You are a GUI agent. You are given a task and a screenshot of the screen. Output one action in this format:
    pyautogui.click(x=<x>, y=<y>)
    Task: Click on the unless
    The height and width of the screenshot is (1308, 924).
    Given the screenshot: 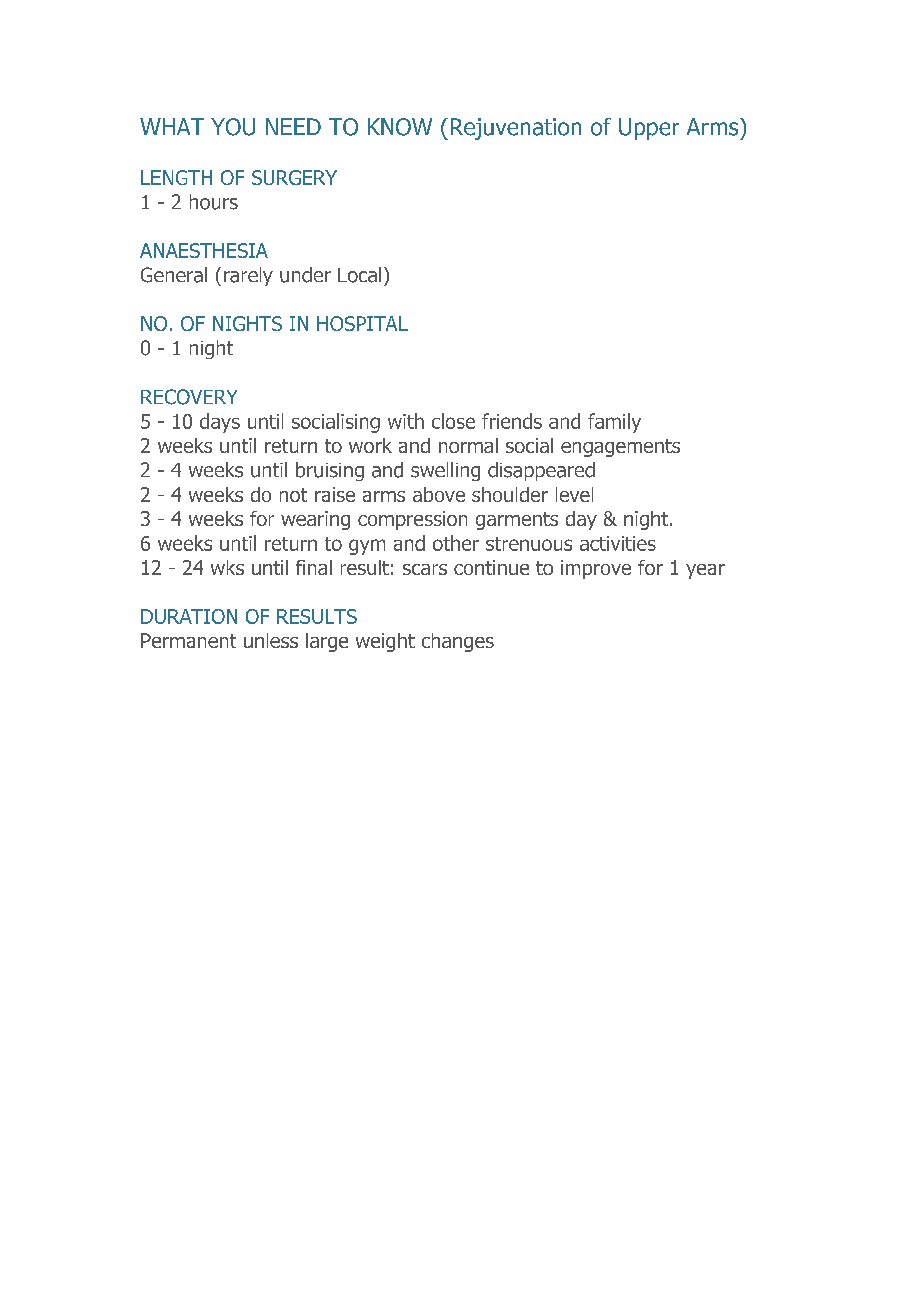 What is the action you would take?
    pyautogui.click(x=271, y=640)
